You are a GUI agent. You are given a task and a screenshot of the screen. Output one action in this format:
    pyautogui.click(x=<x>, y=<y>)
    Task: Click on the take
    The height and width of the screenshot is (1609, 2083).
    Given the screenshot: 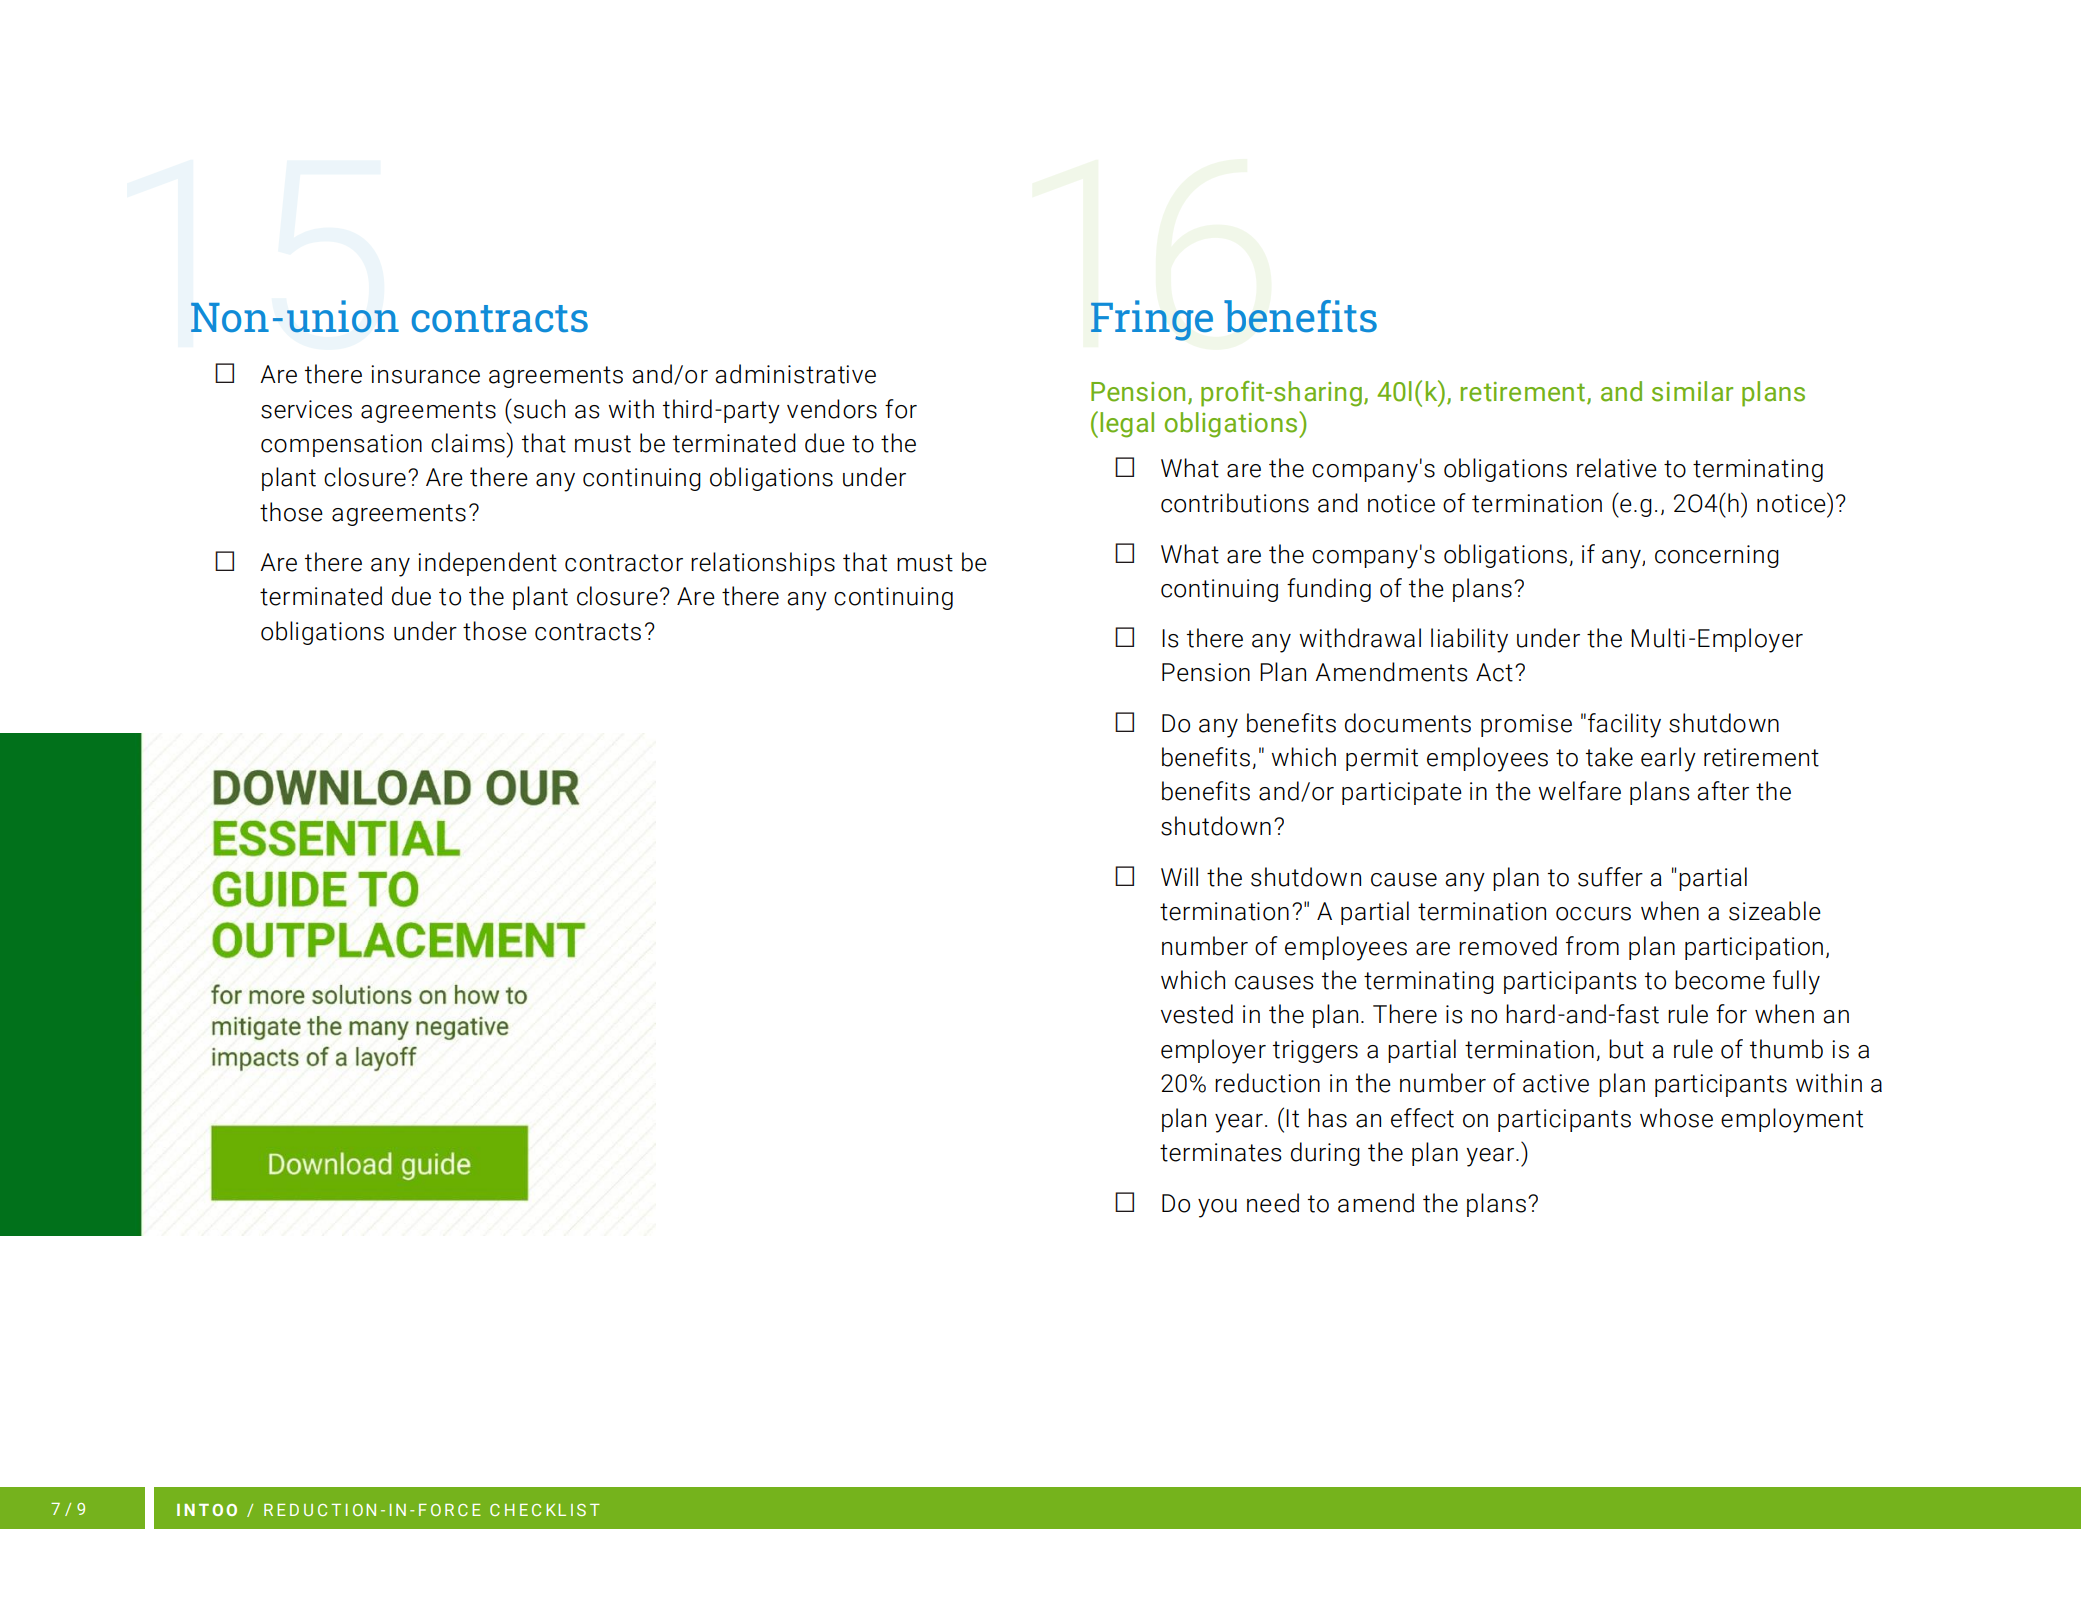 What is the action you would take?
    pyautogui.click(x=1609, y=757)
